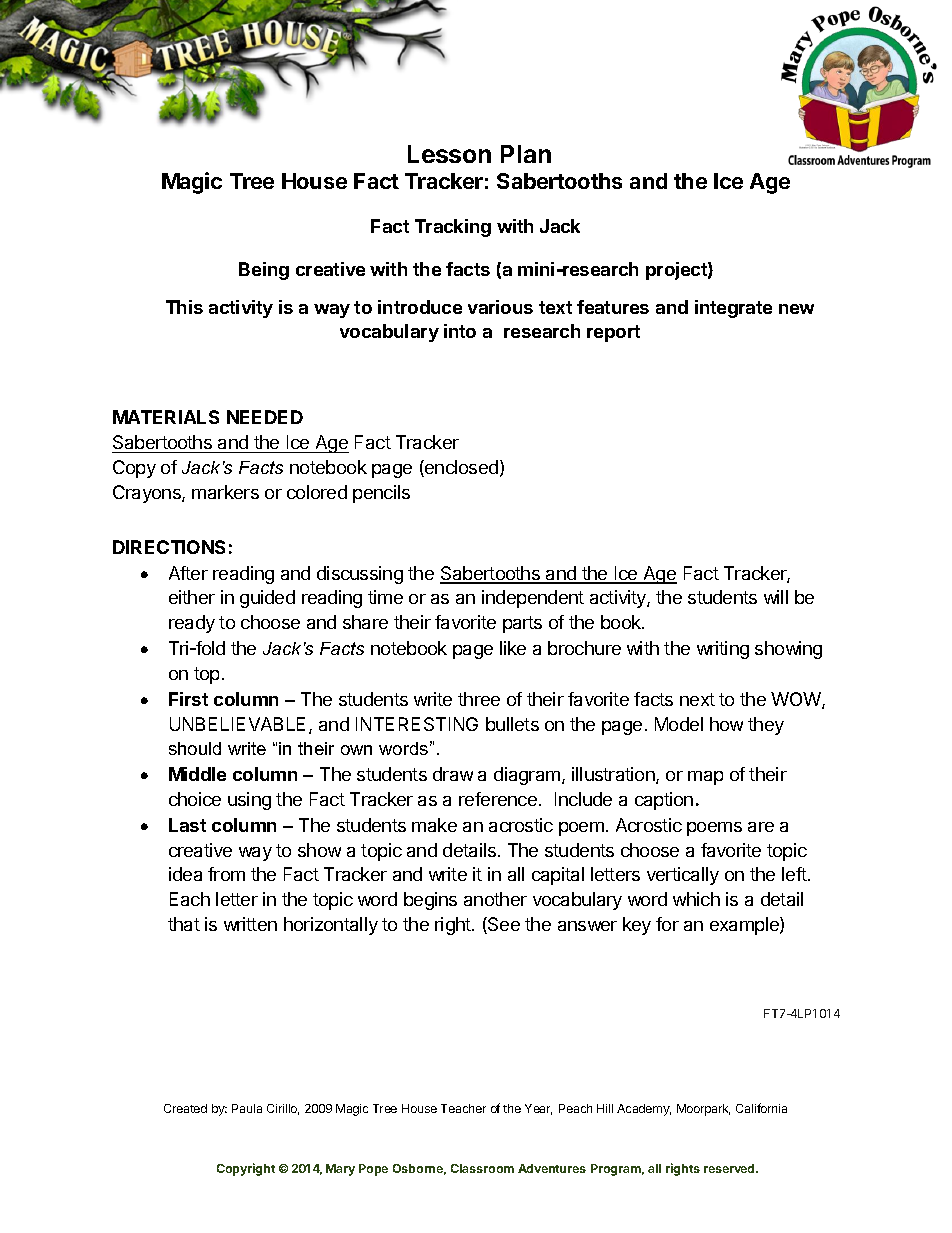  What do you see at coordinates (730, 1168) in the screenshot?
I see `reserved` at bounding box center [730, 1168].
